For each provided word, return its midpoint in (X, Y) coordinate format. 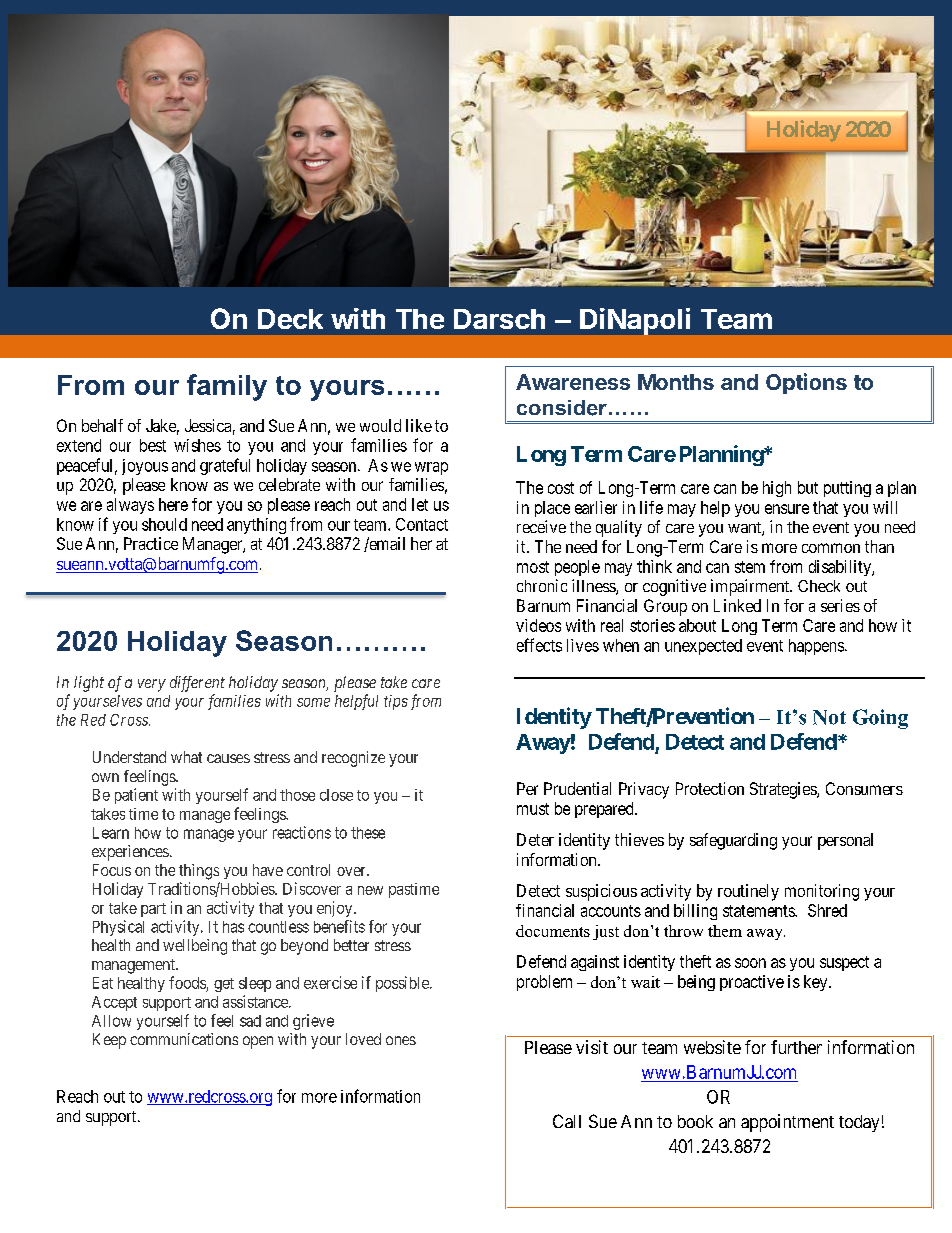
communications (184, 1039)
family (227, 387)
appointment (787, 1123)
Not (829, 717)
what (186, 757)
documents (553, 931)
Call (567, 1121)
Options (806, 383)
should (164, 524)
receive (541, 526)
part (153, 910)
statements (759, 911)
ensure (787, 509)
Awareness (573, 382)
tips (396, 702)
